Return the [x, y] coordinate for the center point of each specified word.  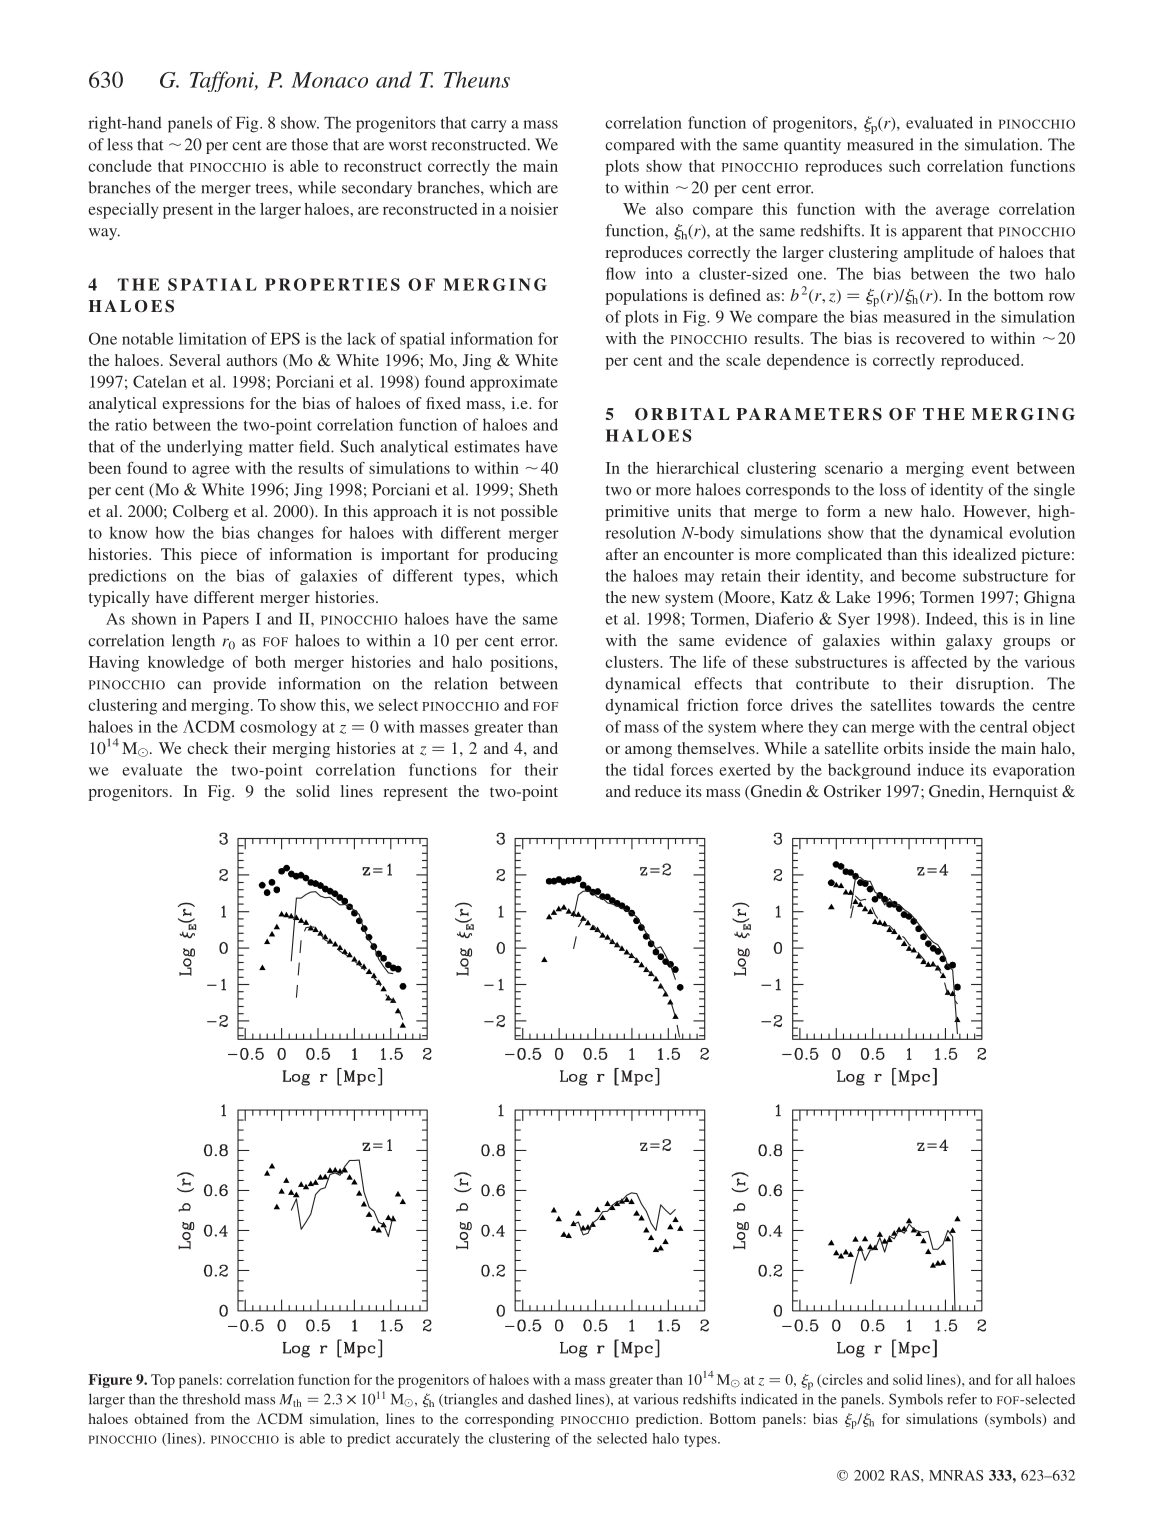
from [210, 1418]
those [310, 144]
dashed [549, 1399]
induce [940, 769]
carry [489, 126]
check [208, 748]
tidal [648, 769]
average [963, 212]
